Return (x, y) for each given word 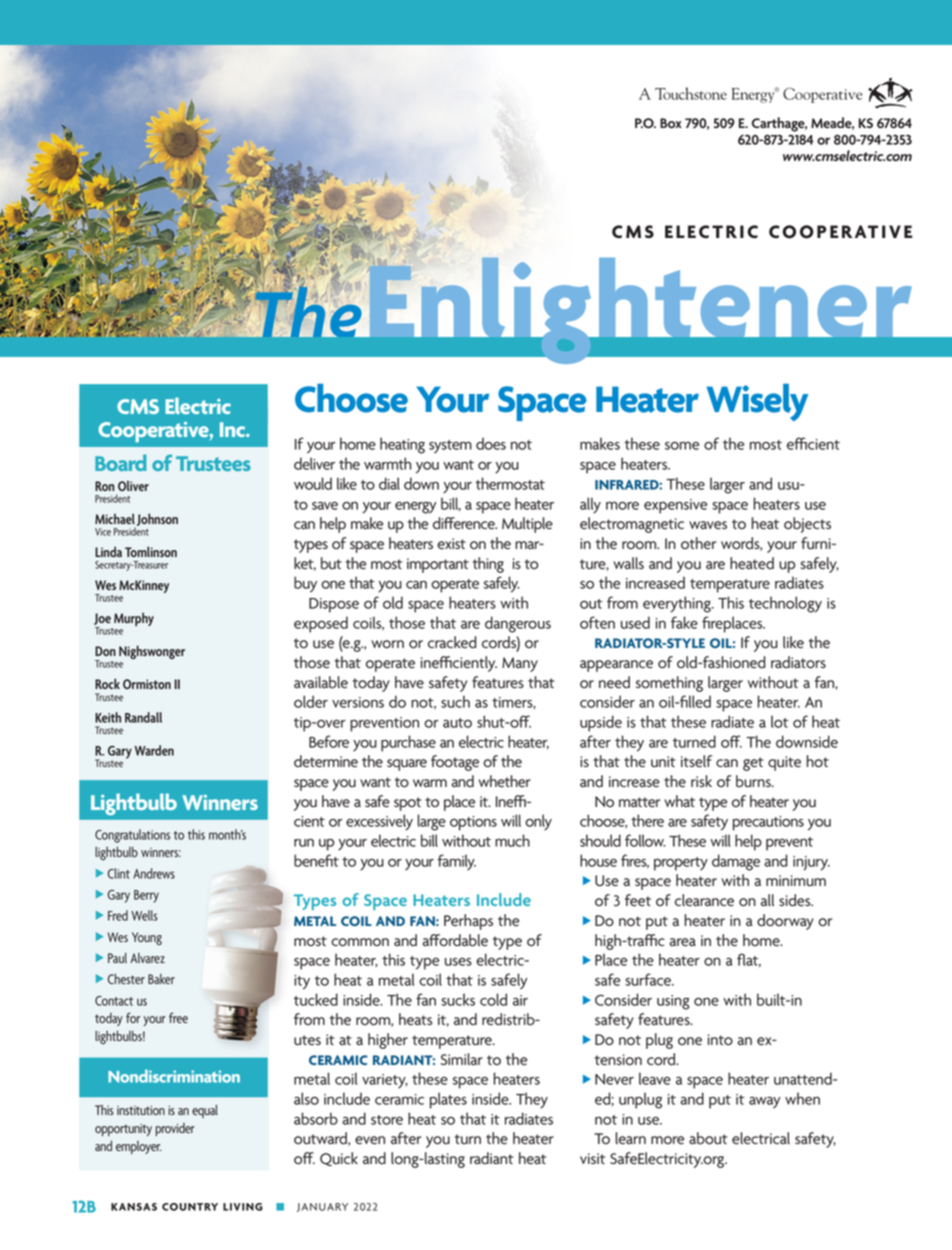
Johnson (156, 520)
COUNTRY (190, 1207)
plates (448, 1100)
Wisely (757, 402)
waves (708, 525)
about (708, 1138)
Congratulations (132, 836)
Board (121, 462)
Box (671, 123)
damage (736, 862)
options (473, 823)
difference (465, 523)
